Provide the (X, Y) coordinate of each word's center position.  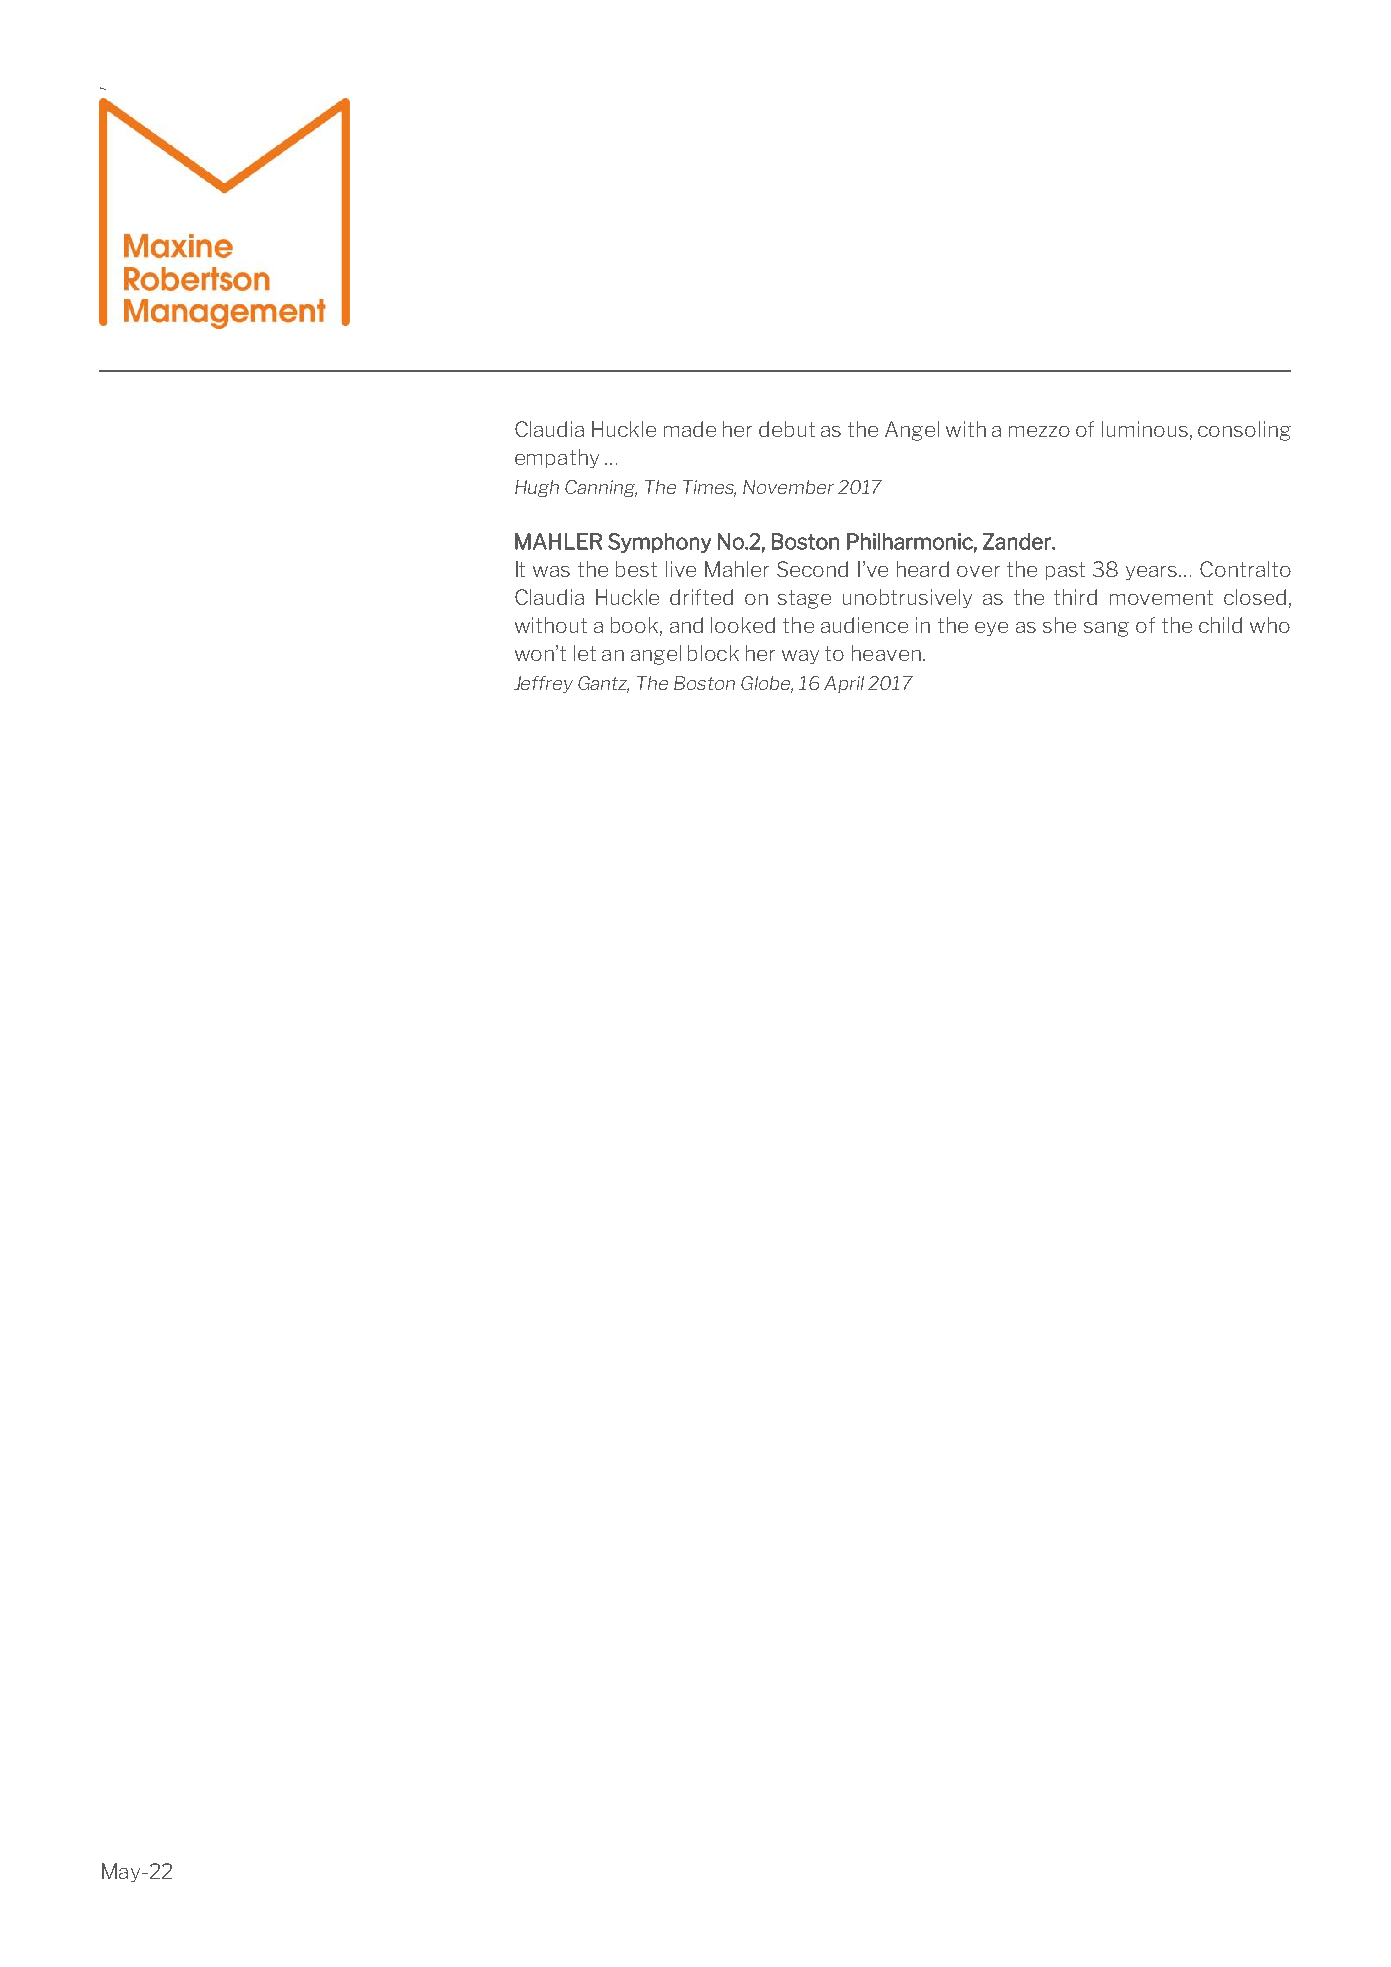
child (1220, 625)
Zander (1018, 541)
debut (787, 429)
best (636, 569)
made (690, 429)
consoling (1244, 431)
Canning (601, 488)
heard (923, 569)
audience (864, 625)
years (1153, 573)
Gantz (603, 684)
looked (743, 625)
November (788, 487)
